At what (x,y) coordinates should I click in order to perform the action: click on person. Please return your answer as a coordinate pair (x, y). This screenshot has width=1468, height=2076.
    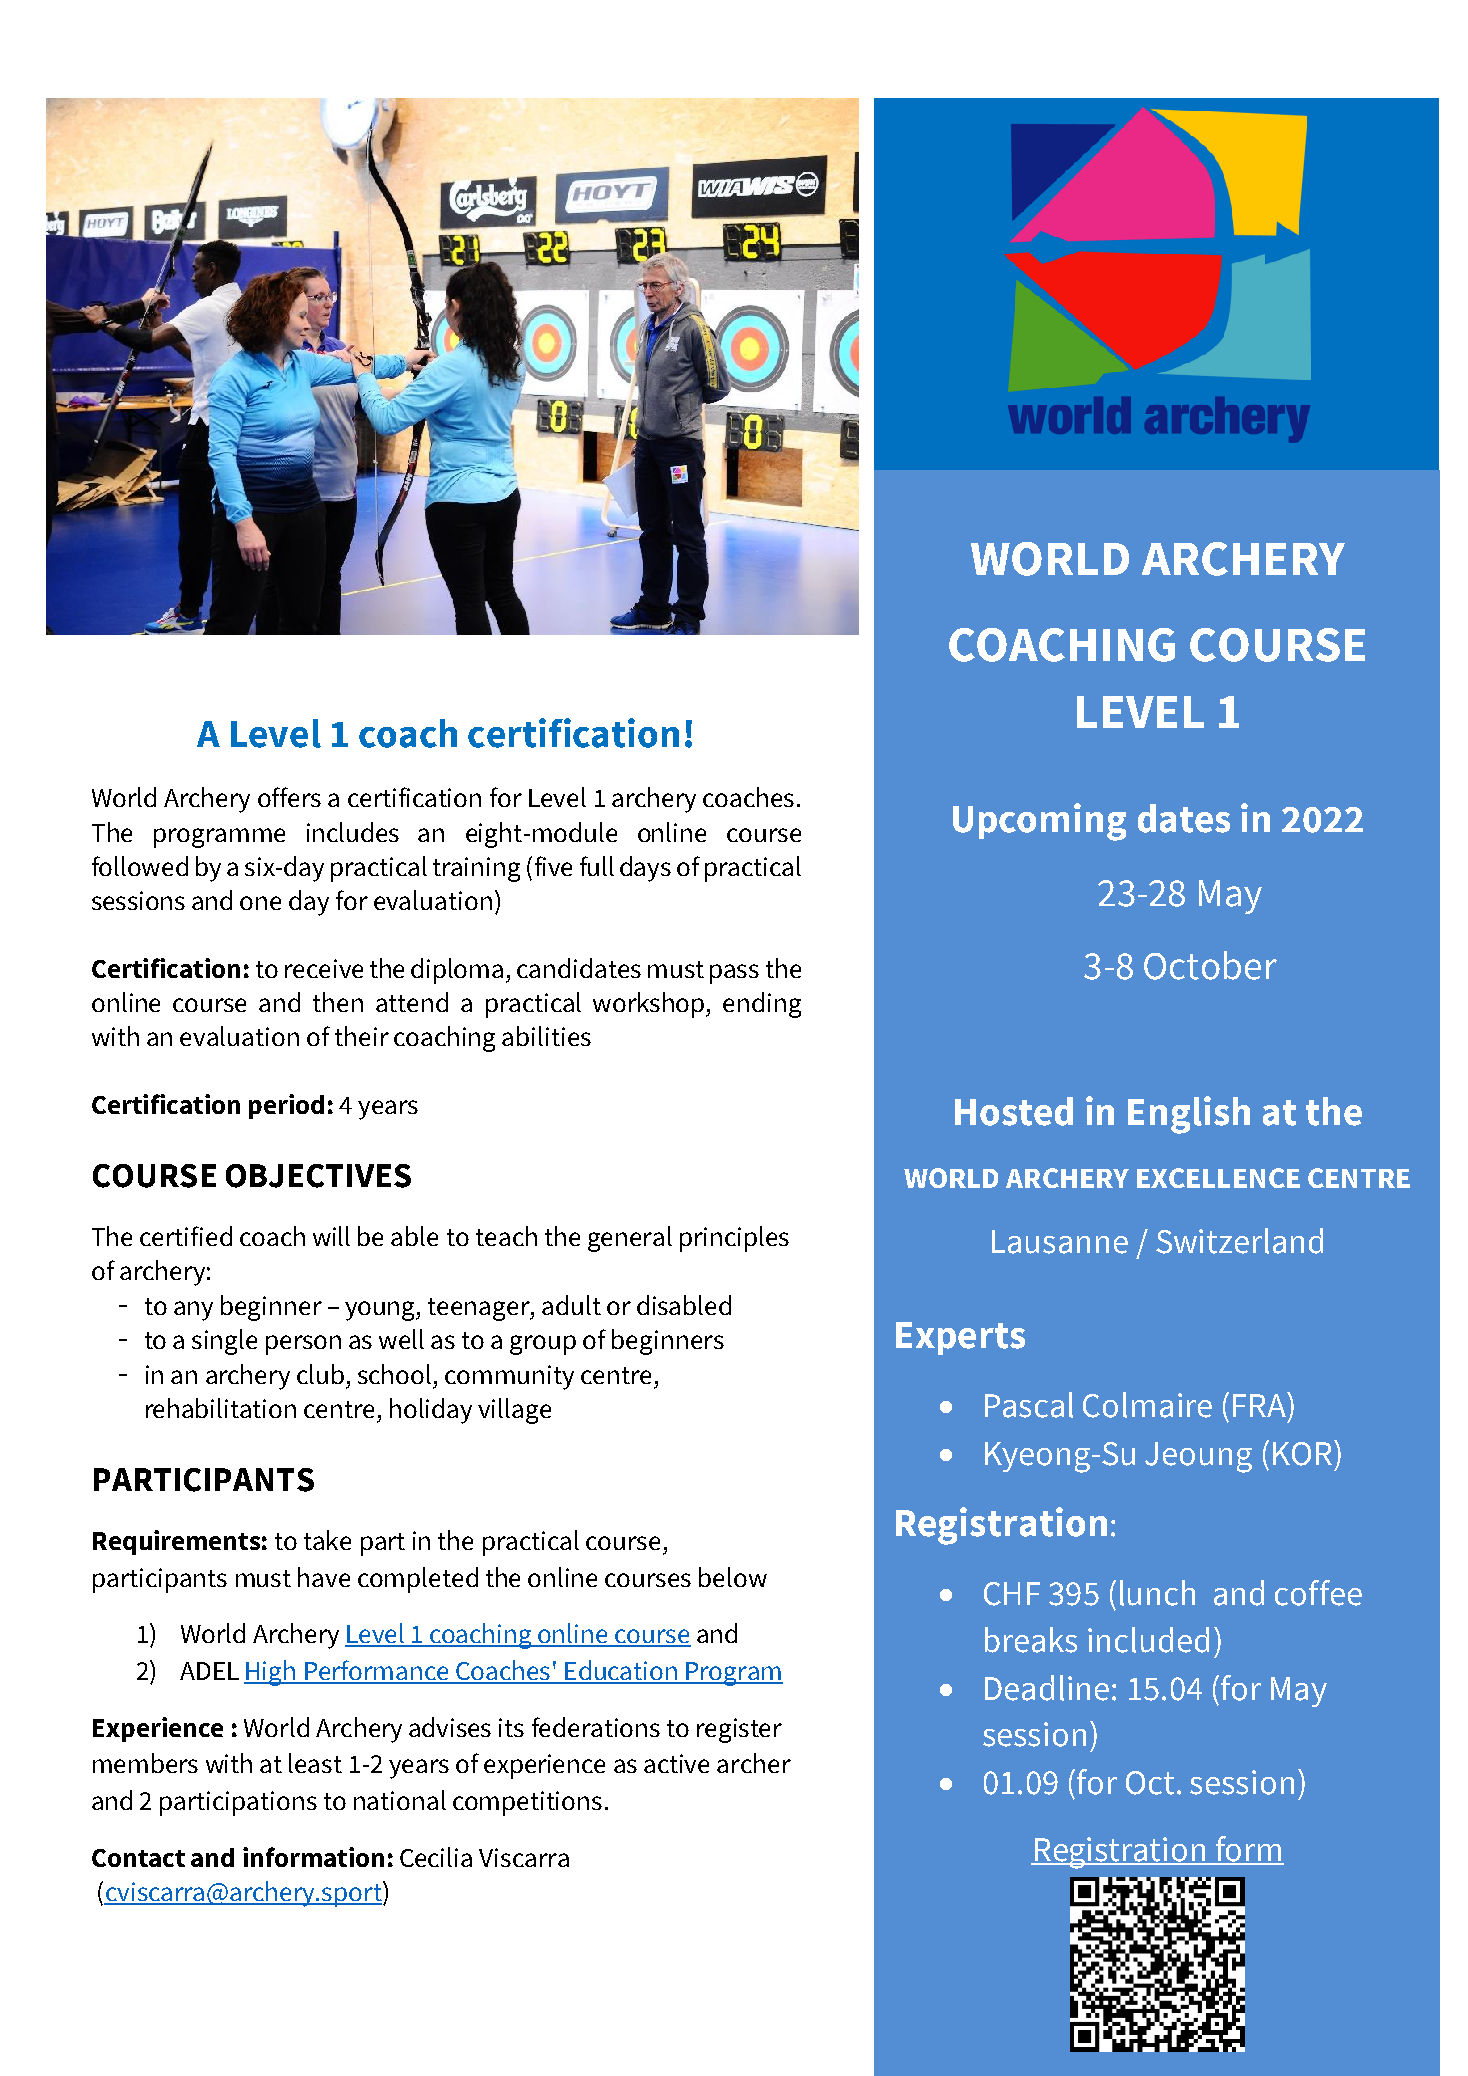
    Looking at the image, I should click on (303, 1345).
